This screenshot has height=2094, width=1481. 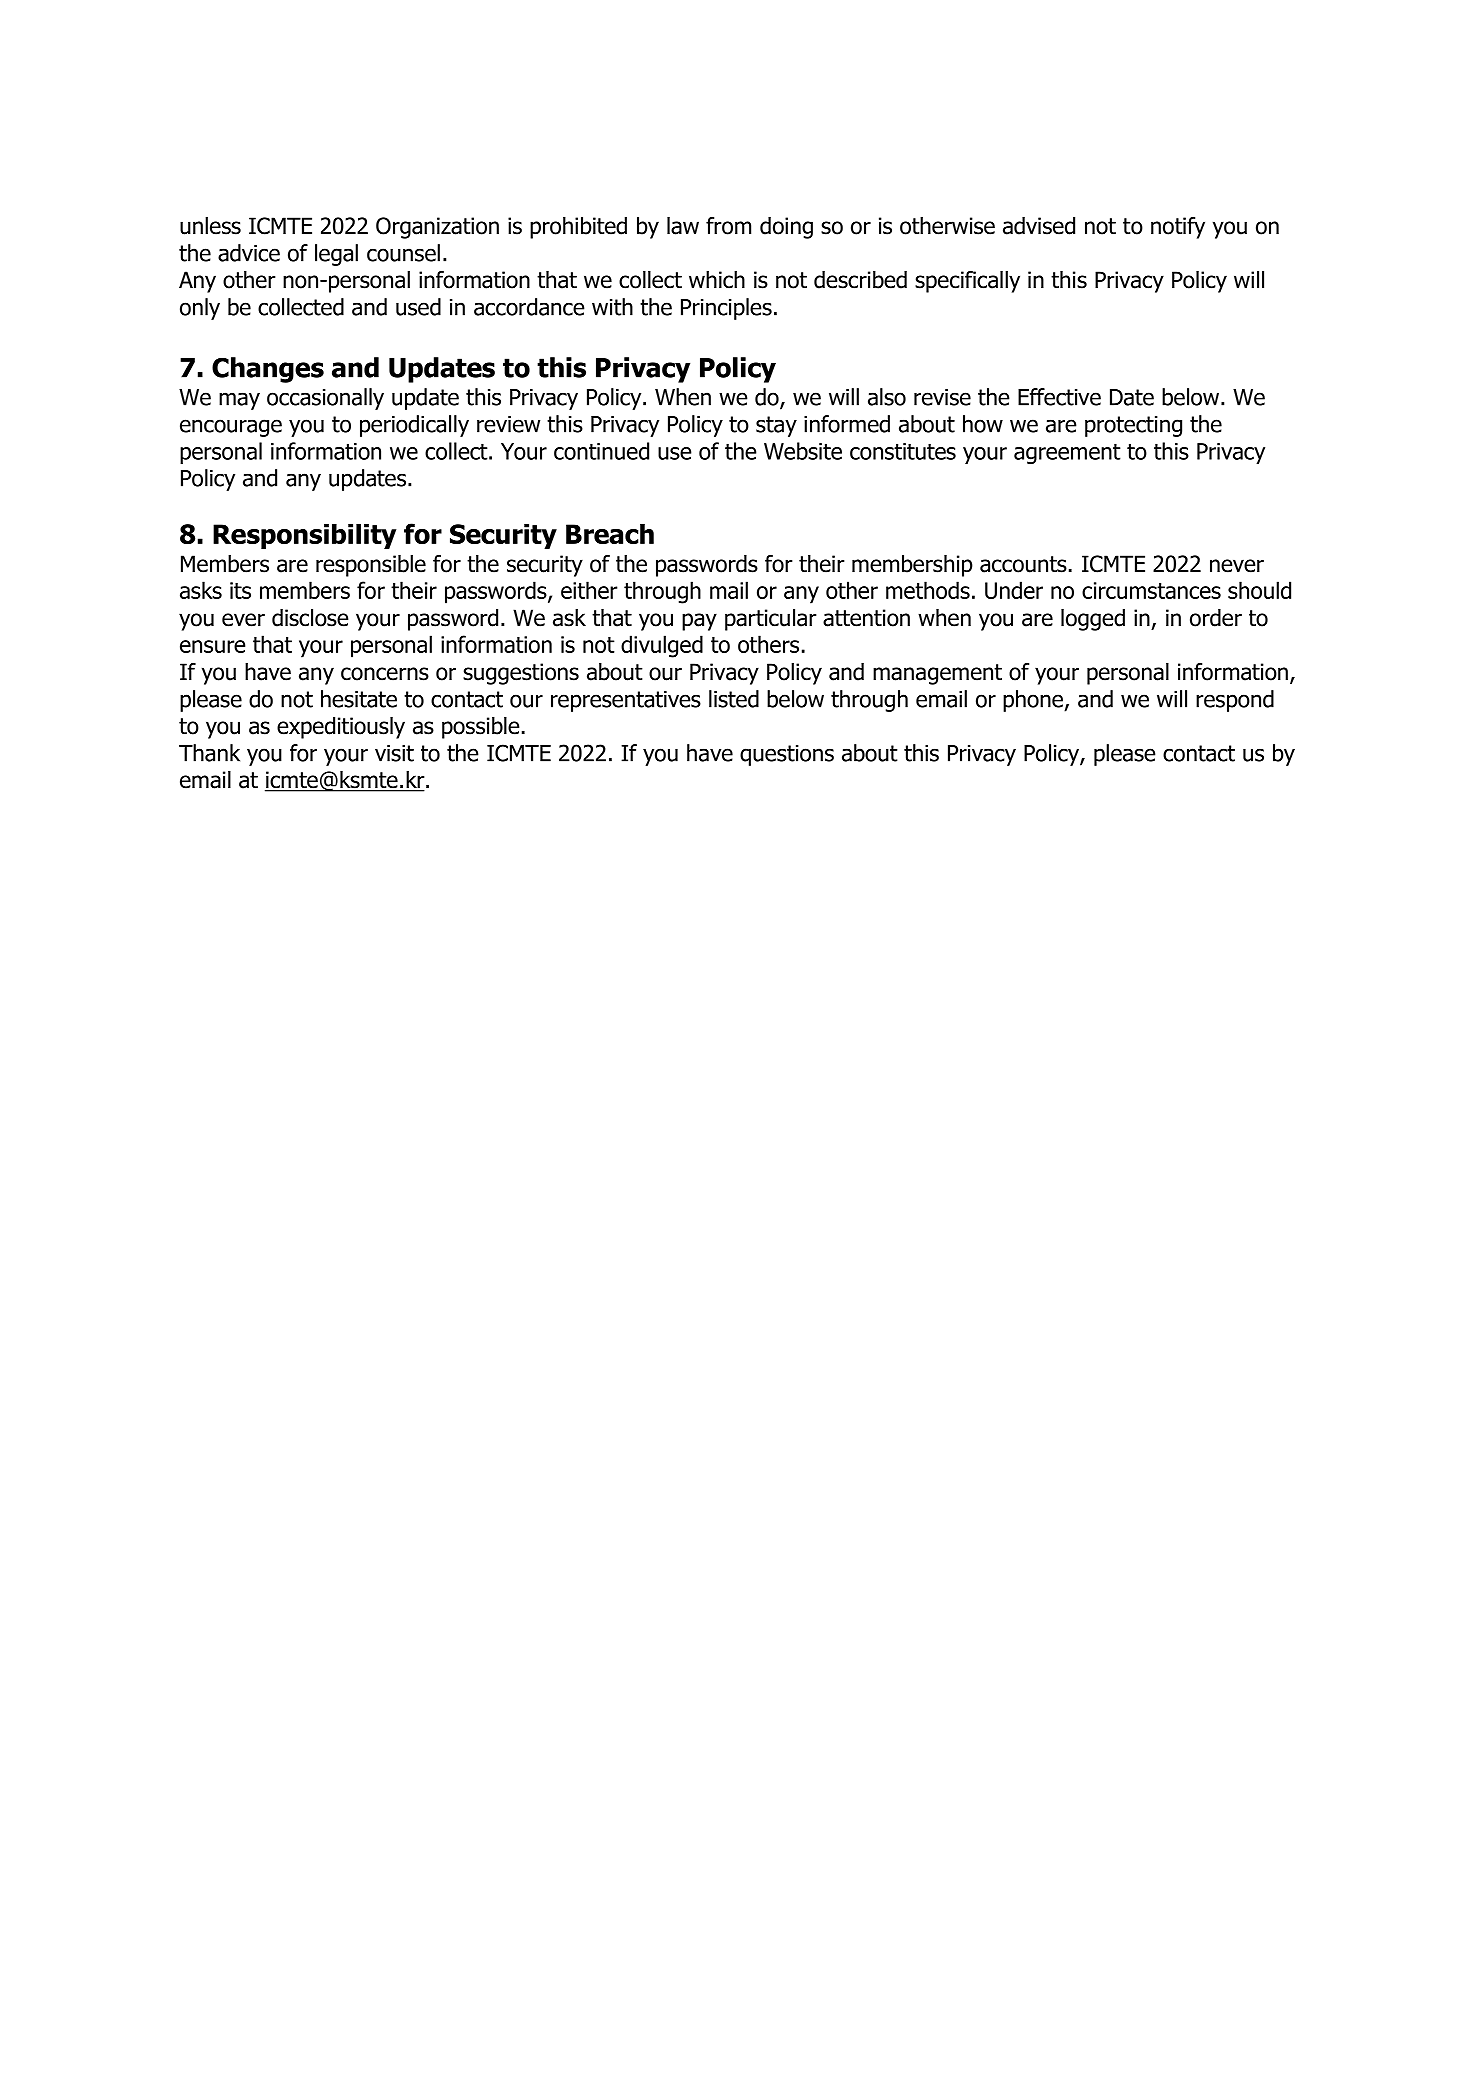 What do you see at coordinates (1067, 453) in the screenshot?
I see `agreement` at bounding box center [1067, 453].
